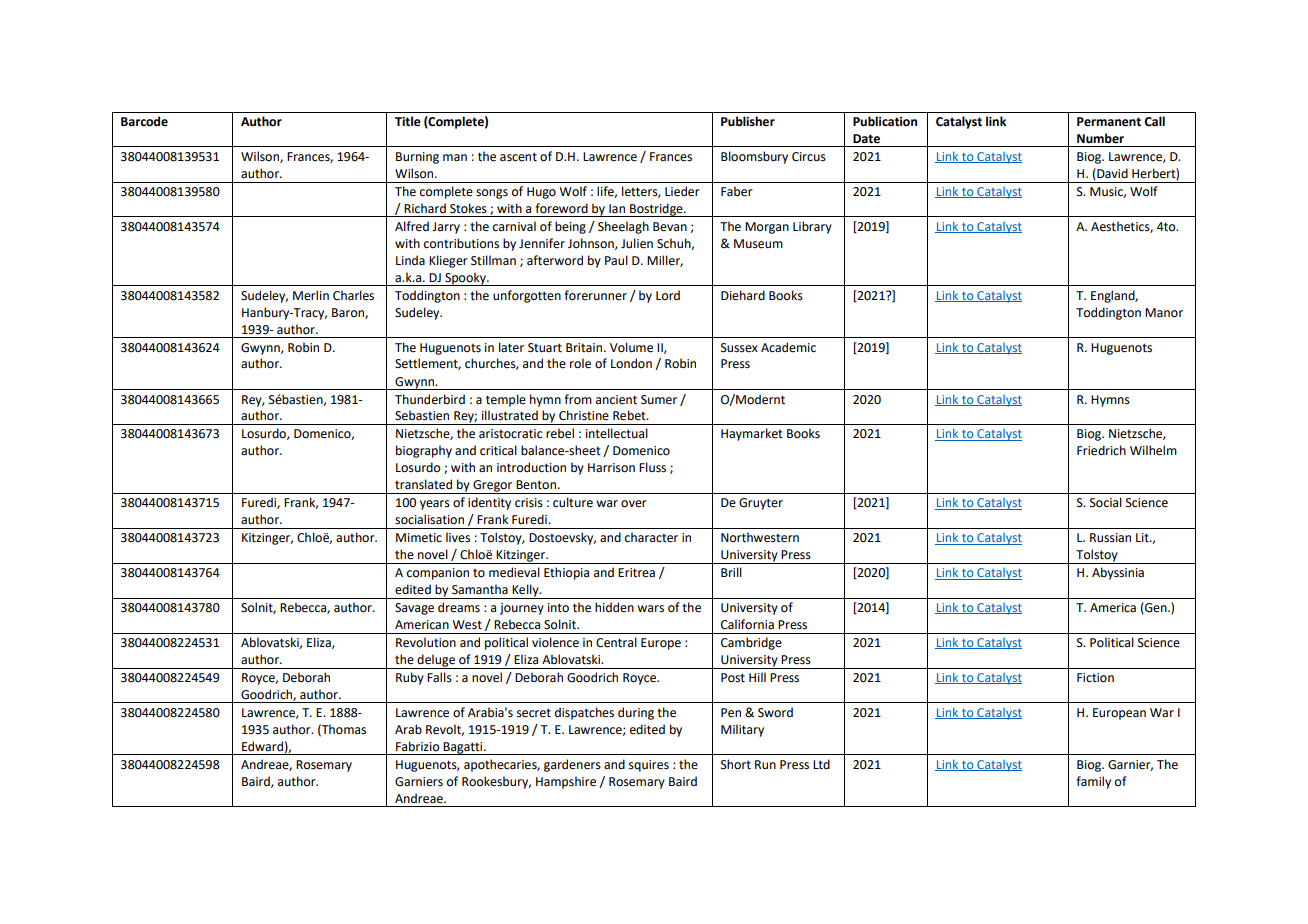 The image size is (1308, 924). I want to click on Lord, so click(668, 295).
